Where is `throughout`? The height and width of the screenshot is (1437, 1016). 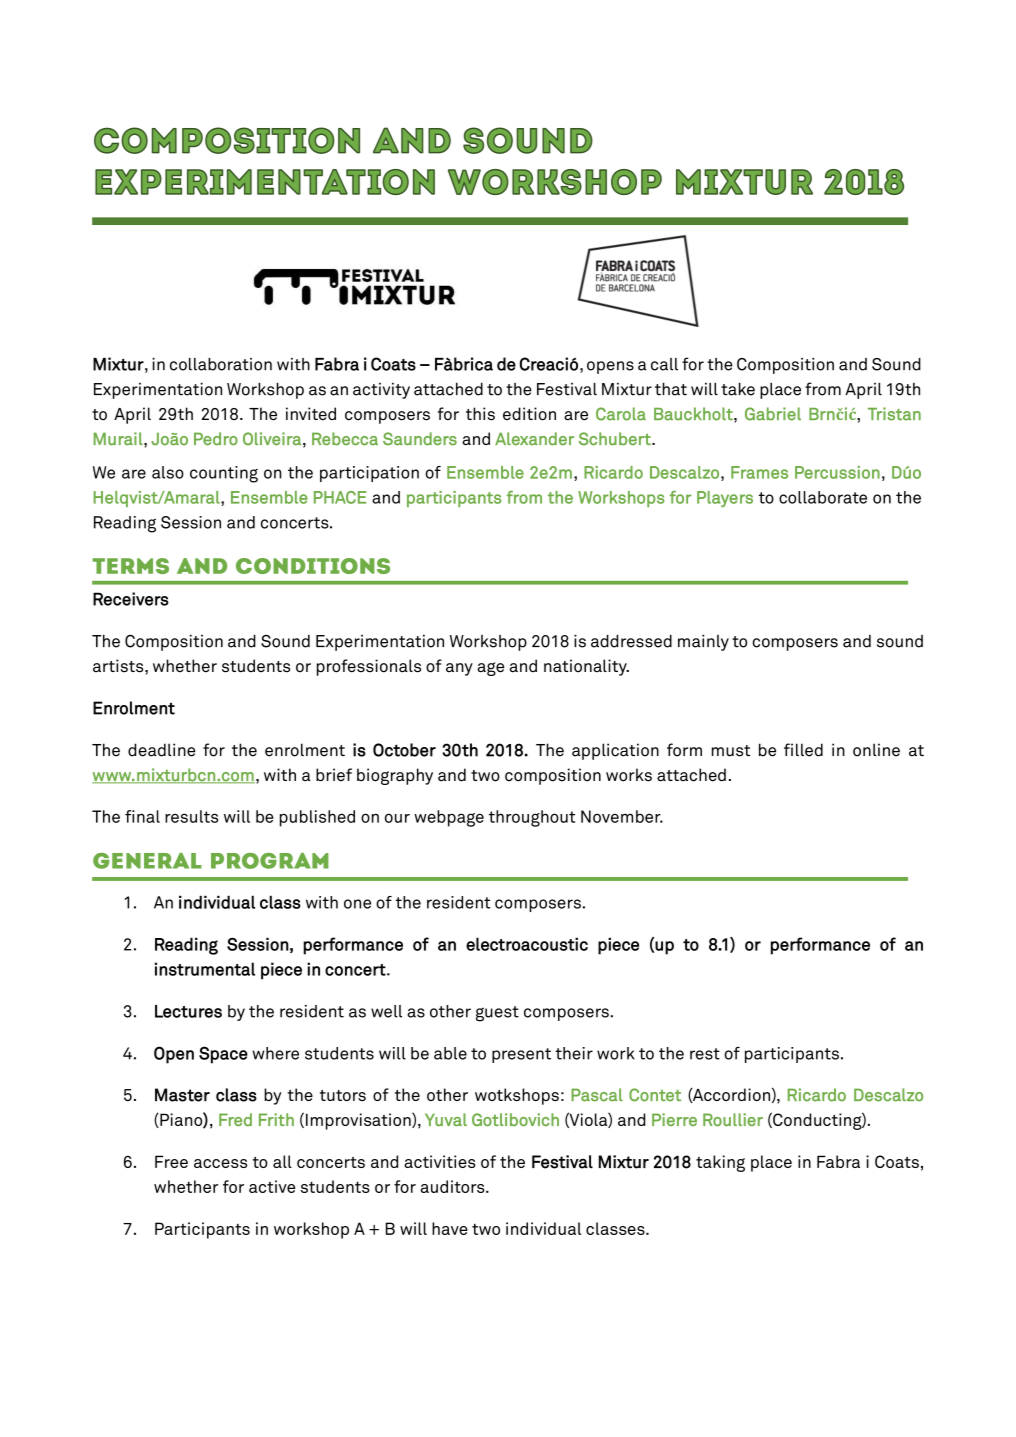 throughout is located at coordinates (532, 818).
